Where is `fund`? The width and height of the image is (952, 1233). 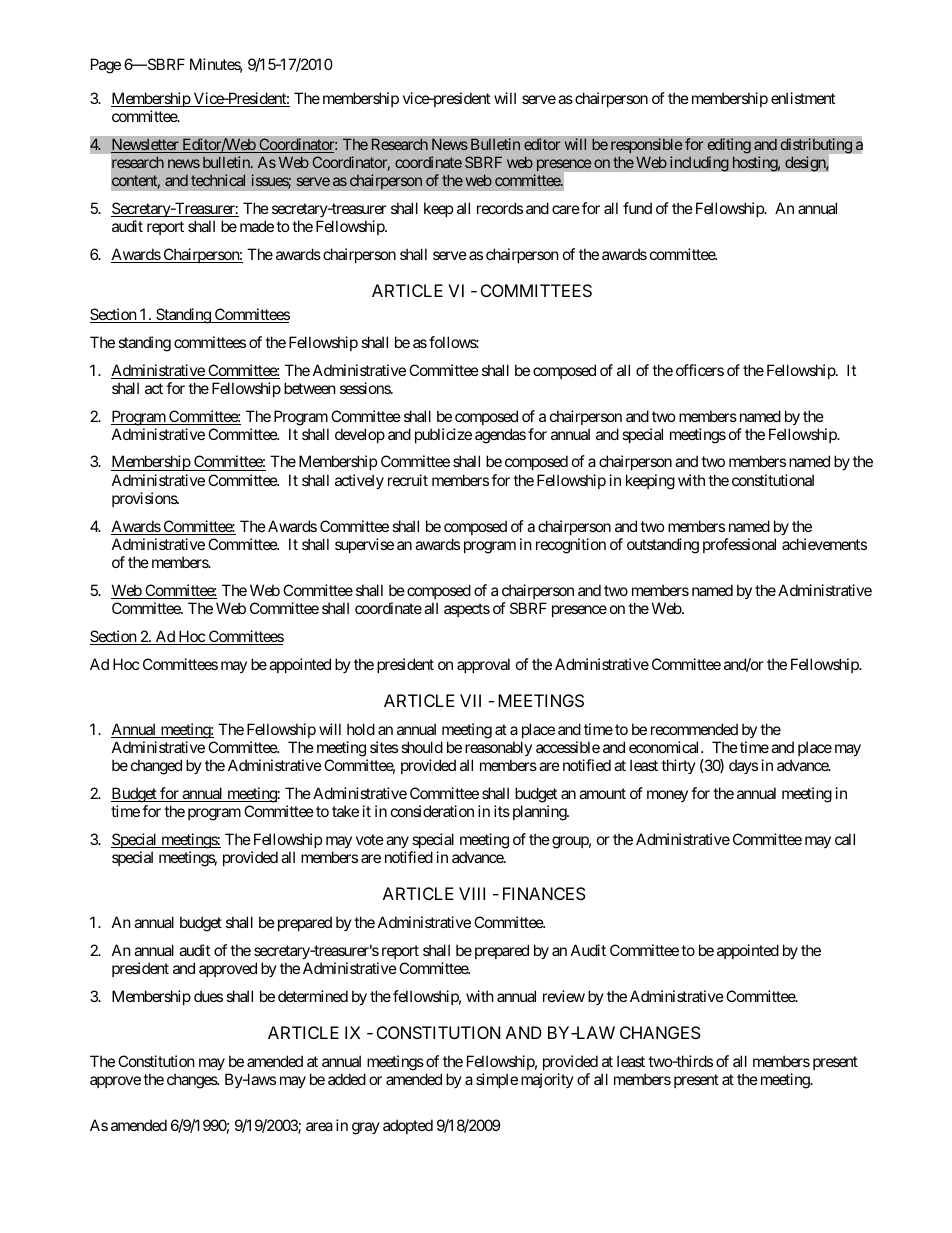
fund is located at coordinates (637, 208).
